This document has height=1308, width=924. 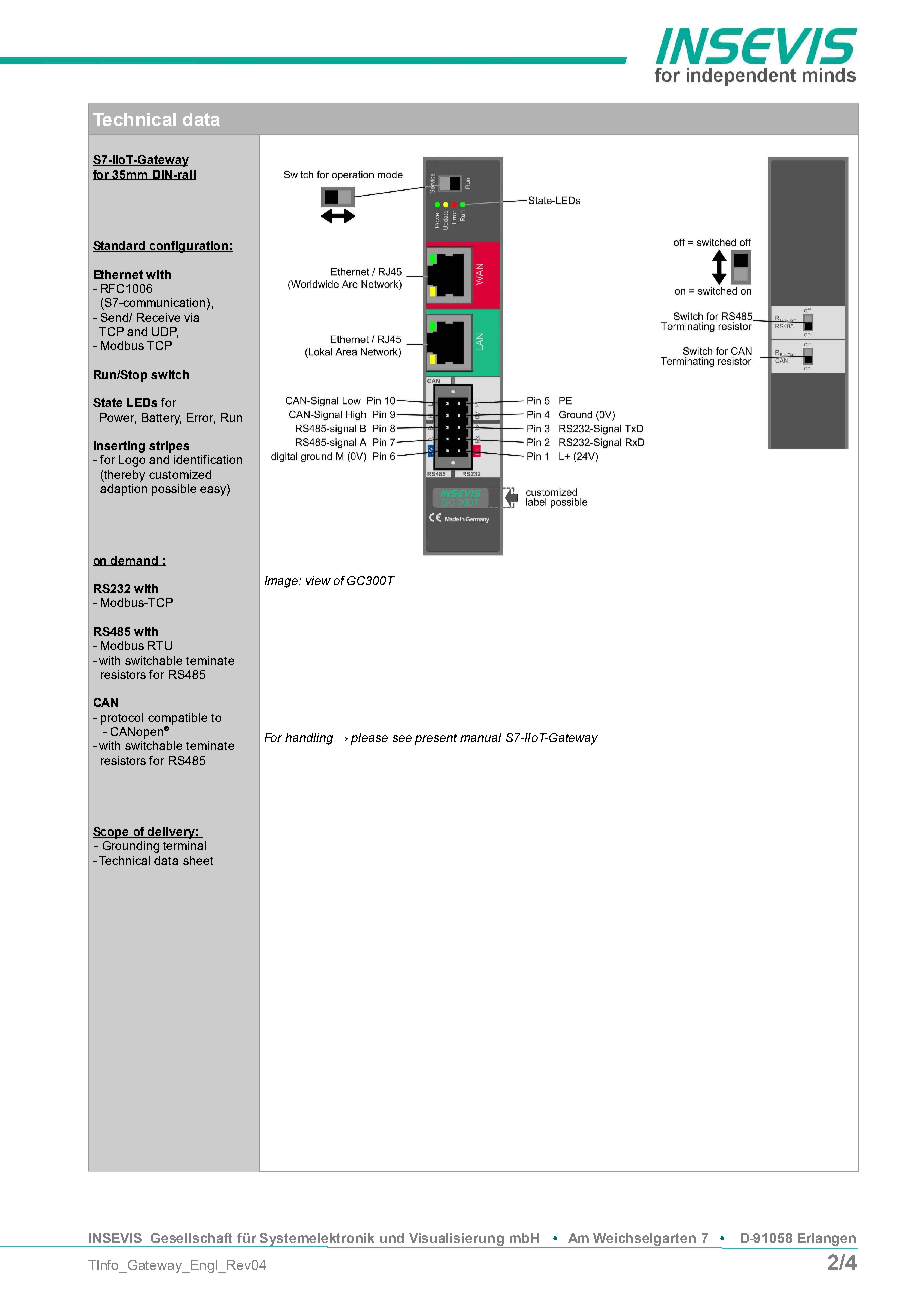 What do you see at coordinates (191, 1238) in the document?
I see `Gesellschaft` at bounding box center [191, 1238].
